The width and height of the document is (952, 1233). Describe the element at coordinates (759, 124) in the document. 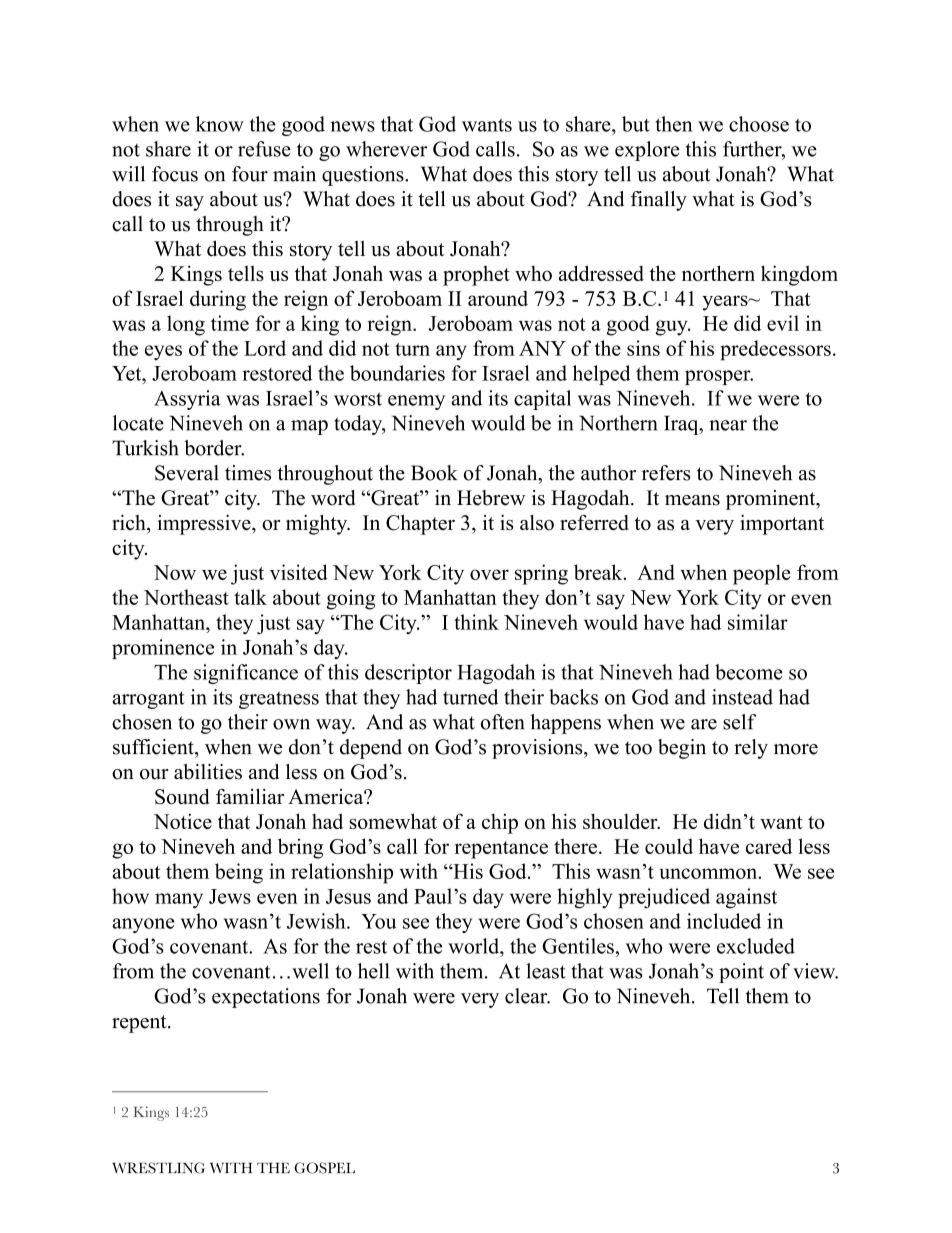

I see `choose` at that location.
